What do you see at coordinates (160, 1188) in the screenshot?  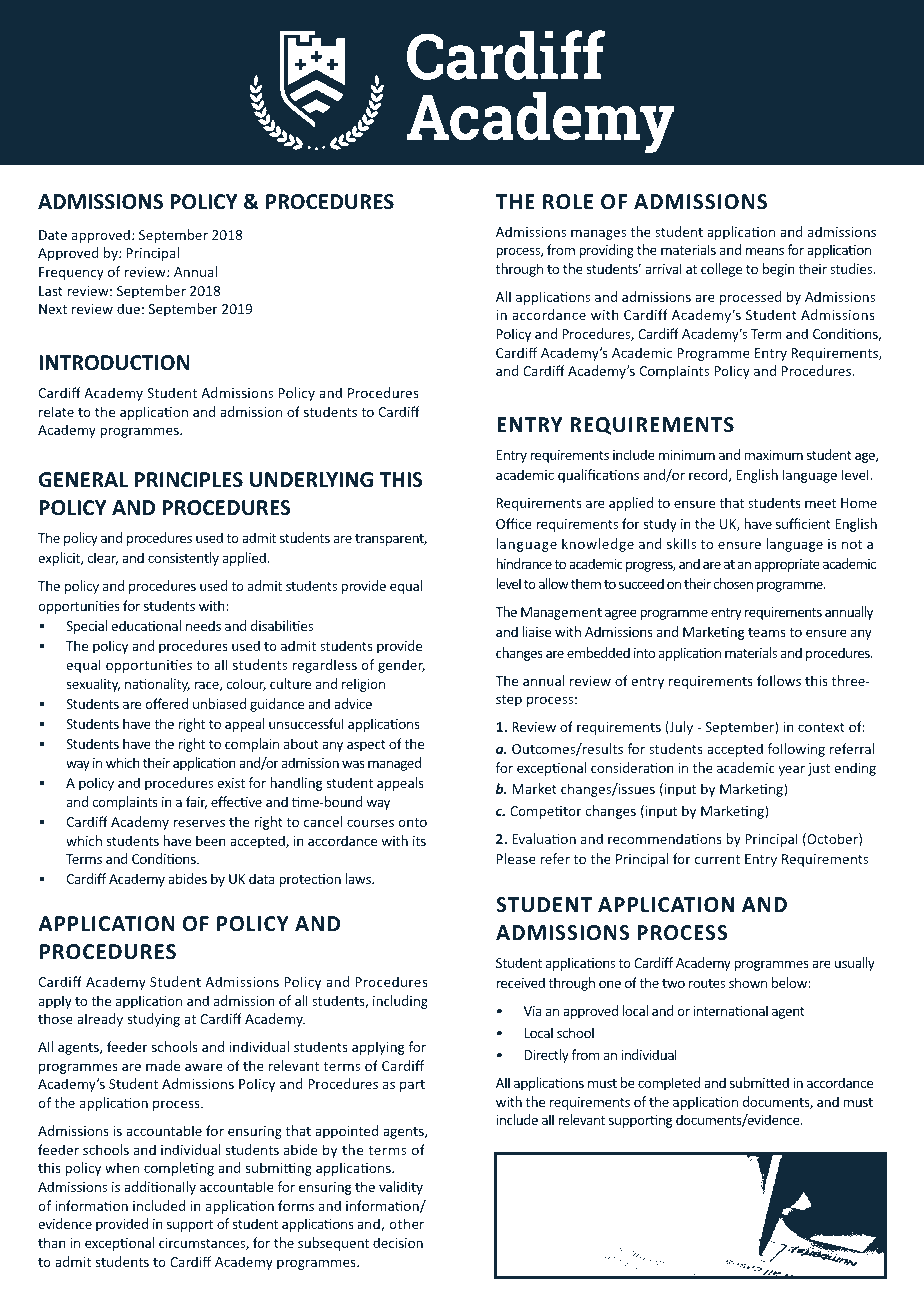 I see `additionally` at bounding box center [160, 1188].
